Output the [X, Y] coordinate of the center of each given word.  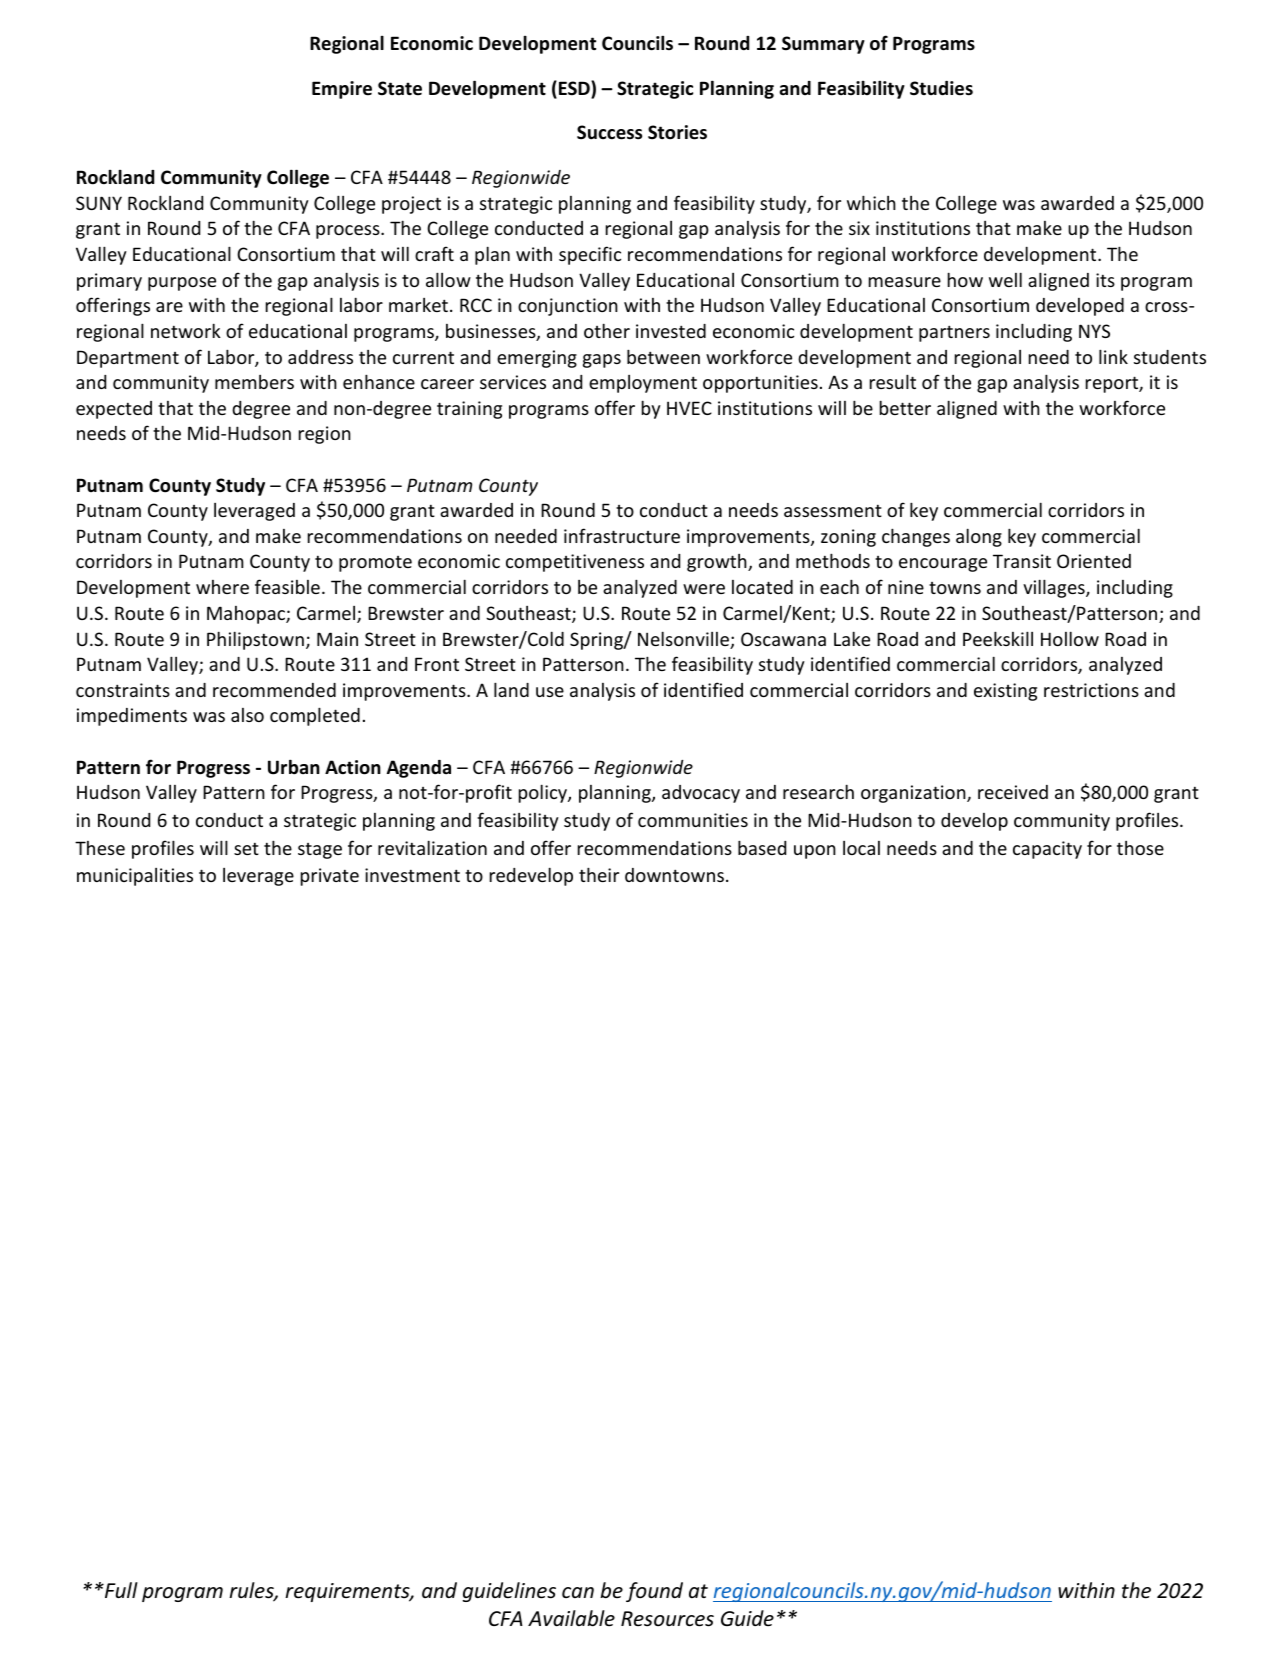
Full [120, 1590]
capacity [1047, 850]
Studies [941, 88]
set [246, 848]
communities [693, 820]
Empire [342, 90]
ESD [575, 89]
